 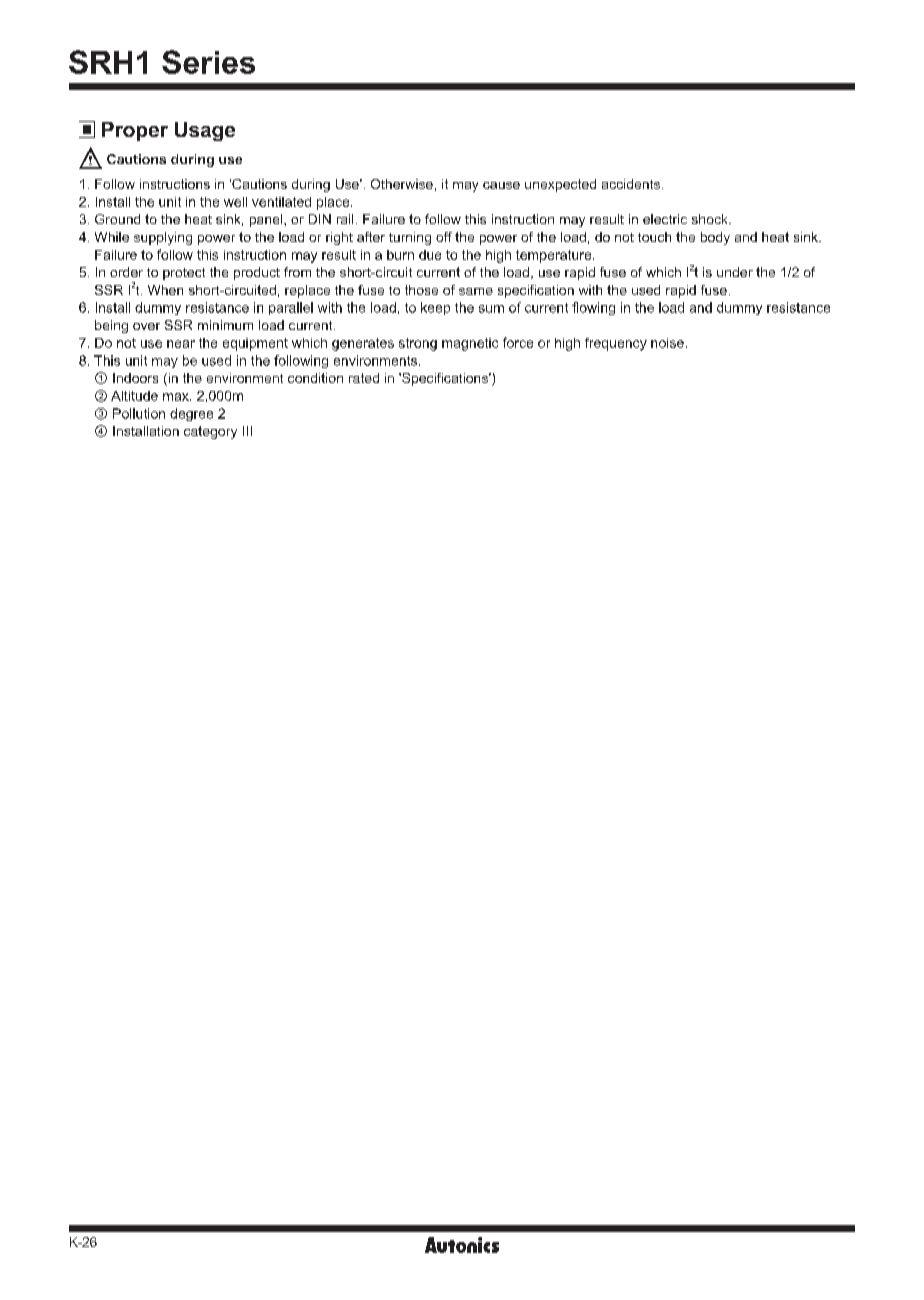 I want to click on Usage, so click(x=205, y=131).
